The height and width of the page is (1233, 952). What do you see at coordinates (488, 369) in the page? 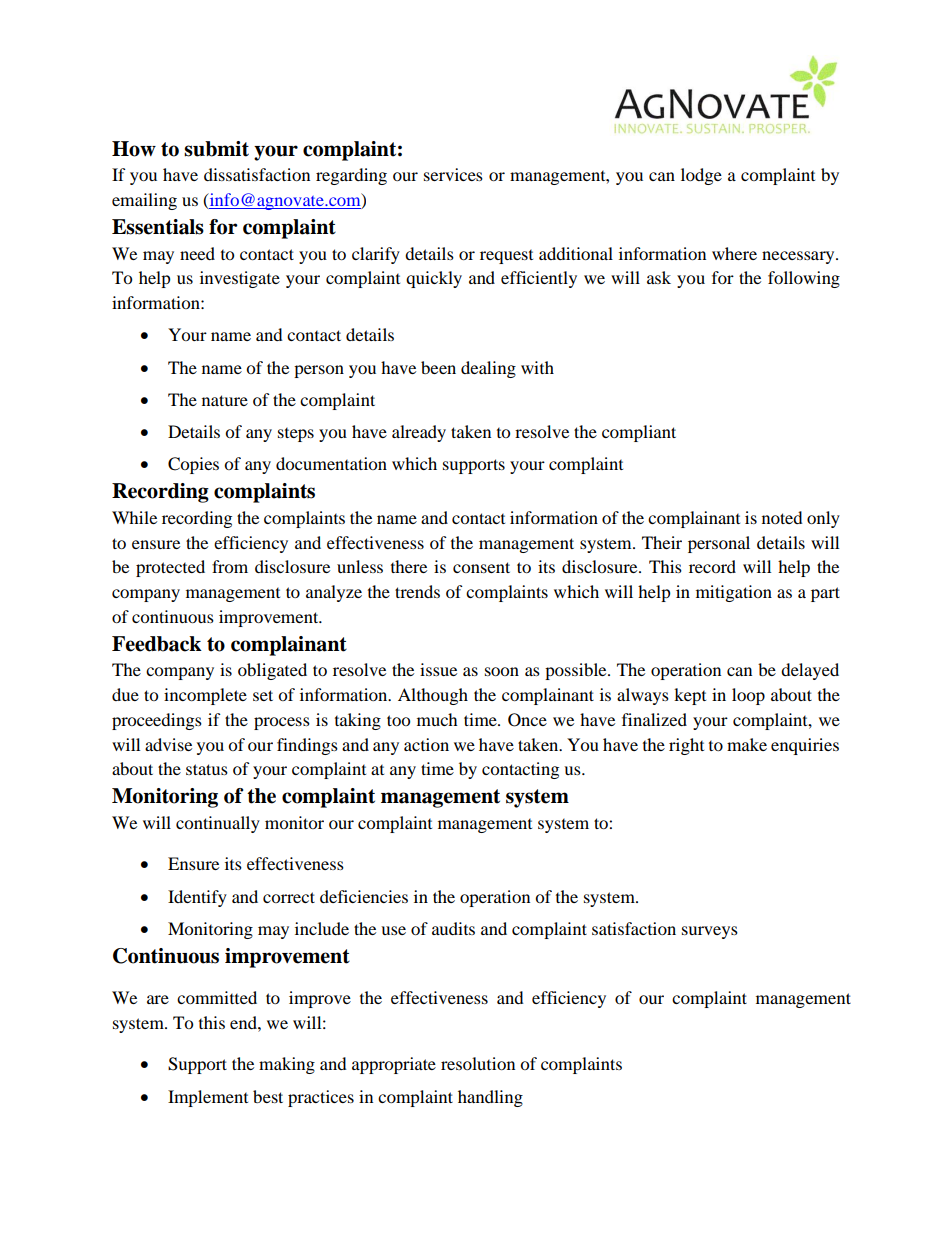
I see `dealing` at bounding box center [488, 369].
